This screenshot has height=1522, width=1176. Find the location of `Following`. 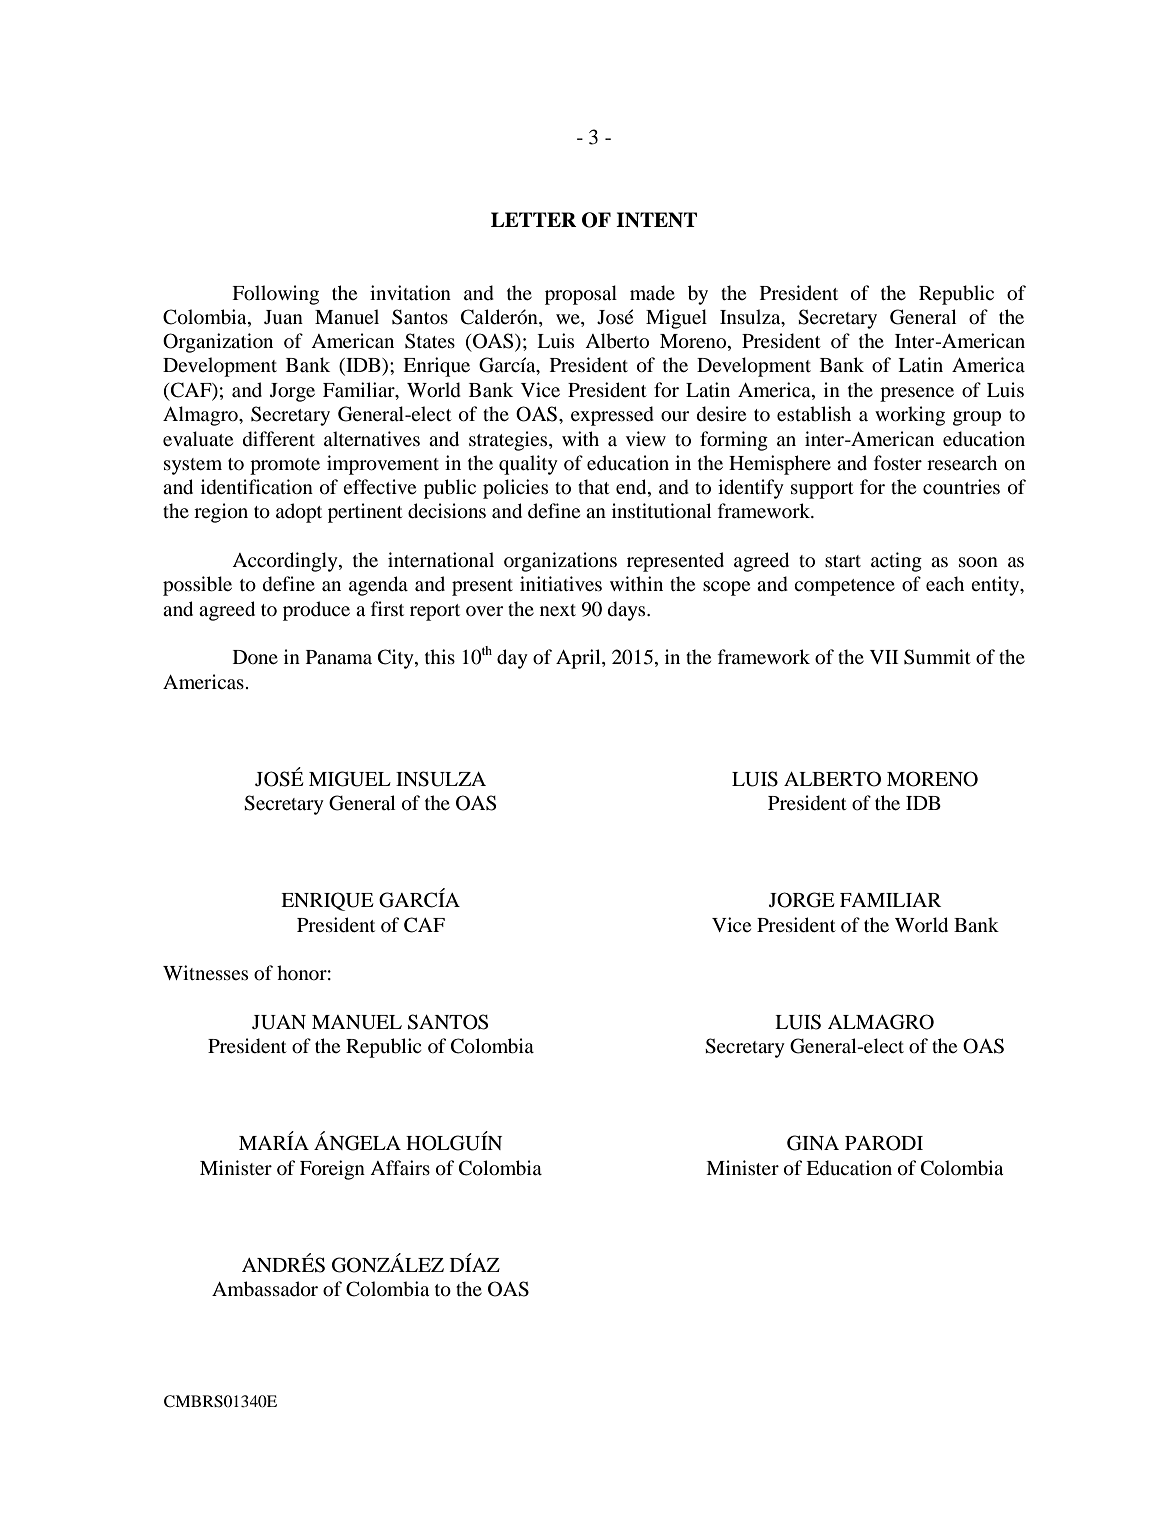

Following is located at coordinates (275, 295).
